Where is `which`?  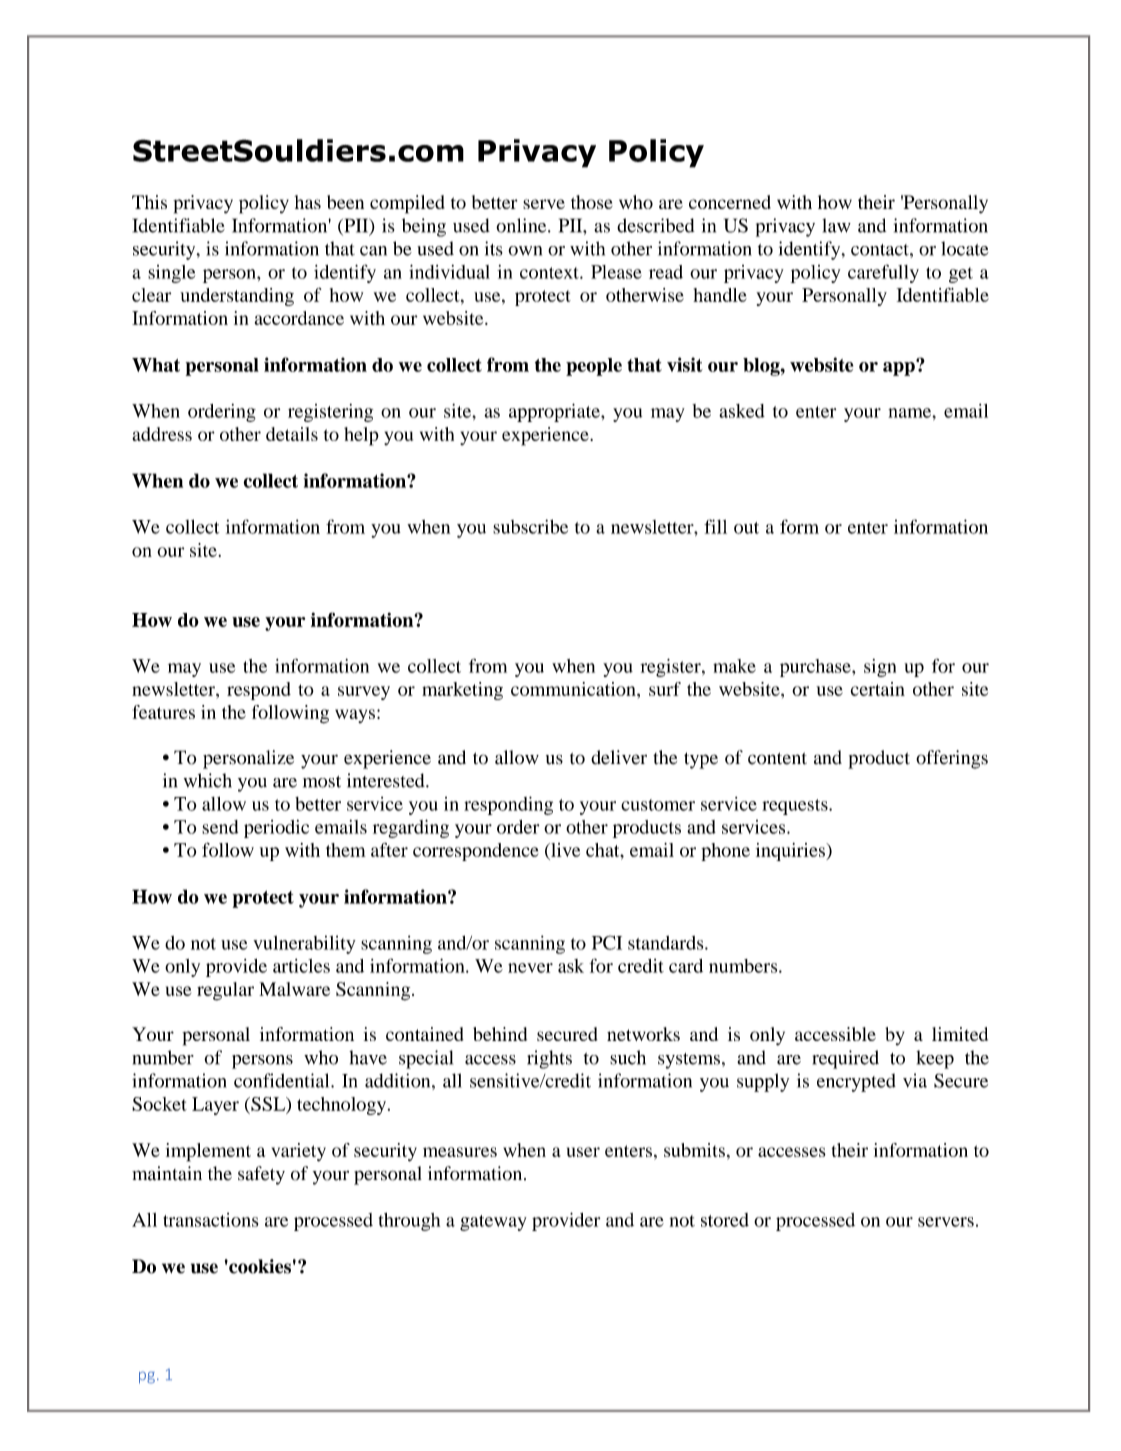
which is located at coordinates (208, 780).
